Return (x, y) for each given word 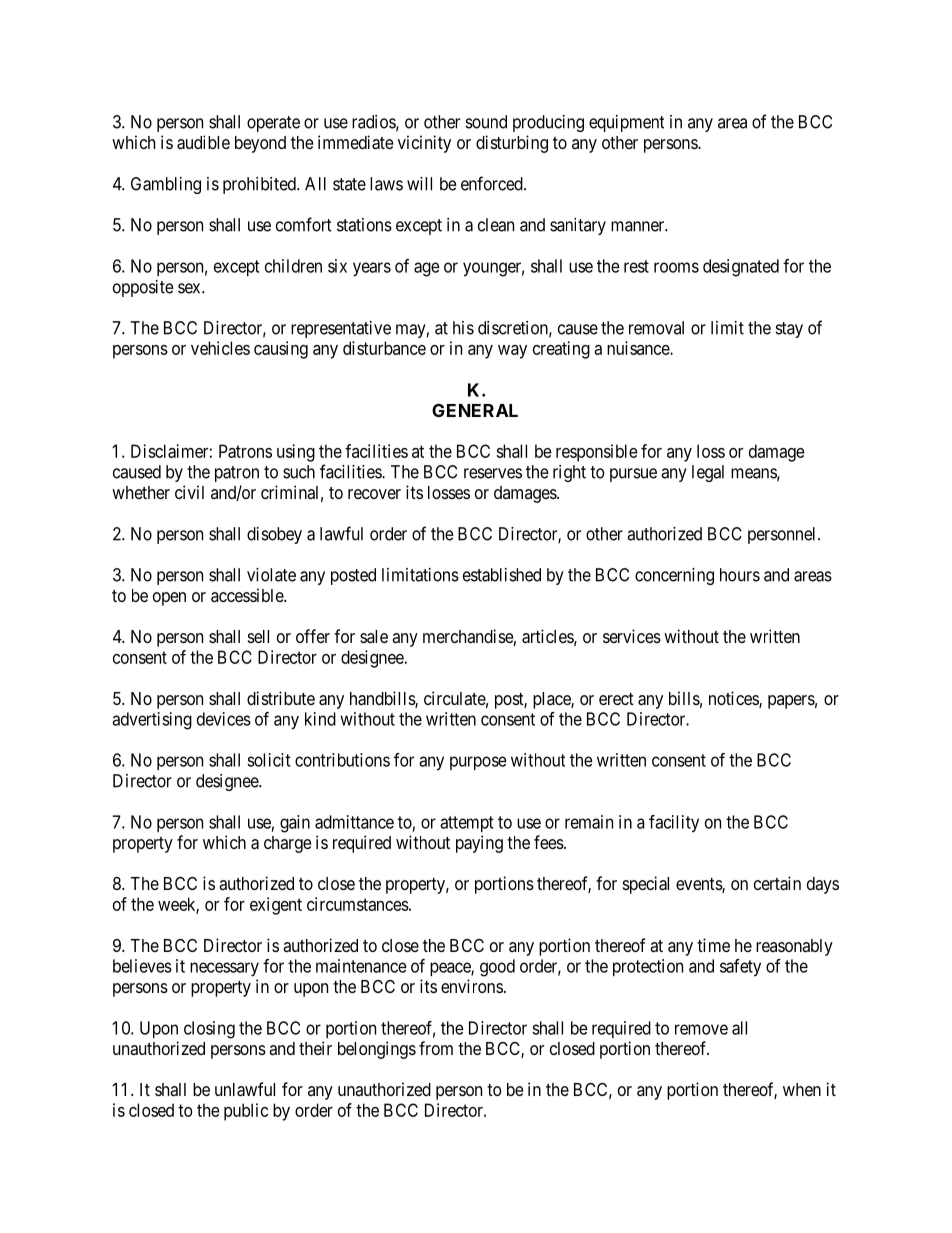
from (436, 1048)
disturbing (512, 144)
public (246, 1112)
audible (203, 142)
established (502, 575)
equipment (626, 123)
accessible (248, 595)
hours (740, 575)
